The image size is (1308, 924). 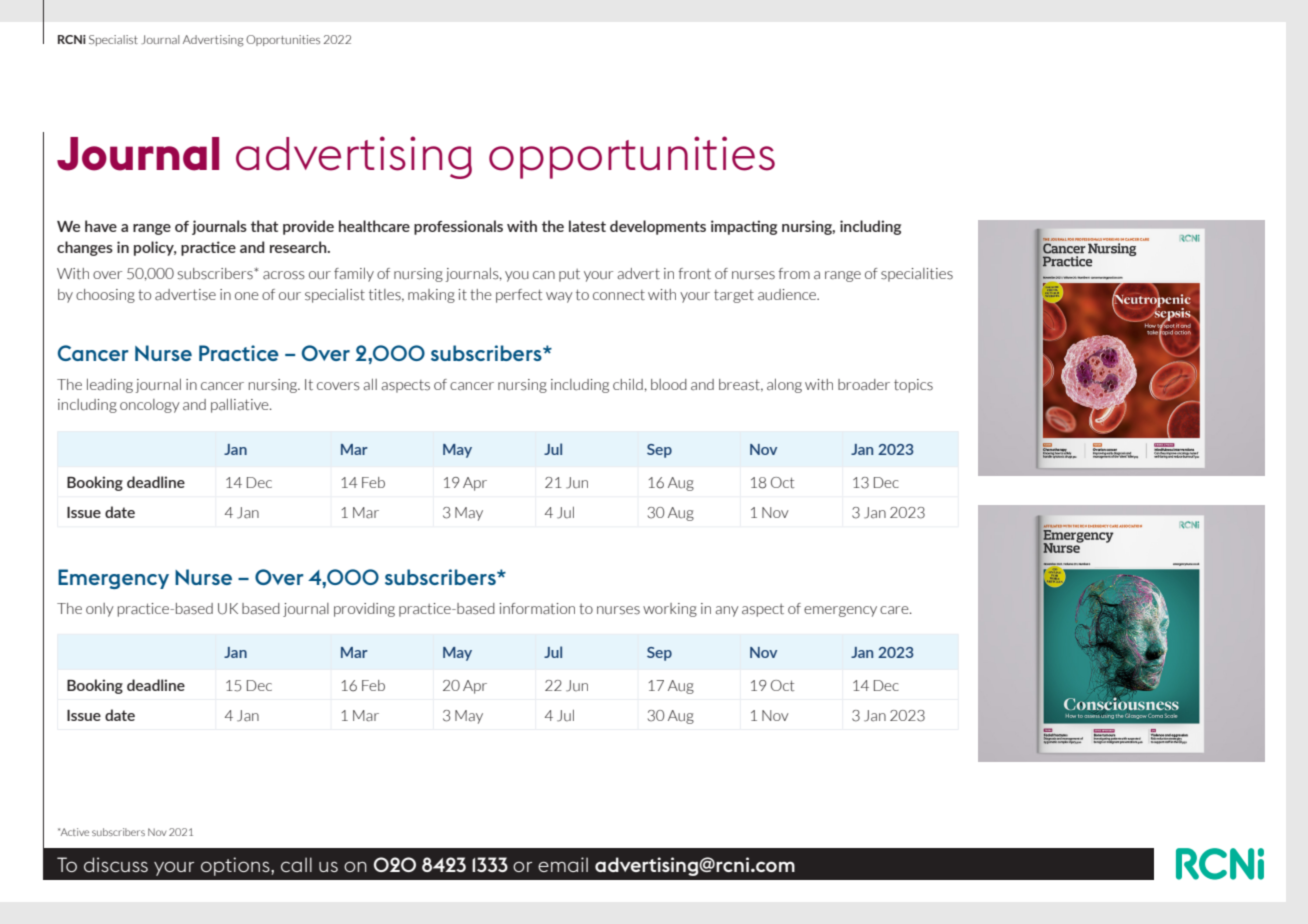 I want to click on that, so click(x=264, y=226).
